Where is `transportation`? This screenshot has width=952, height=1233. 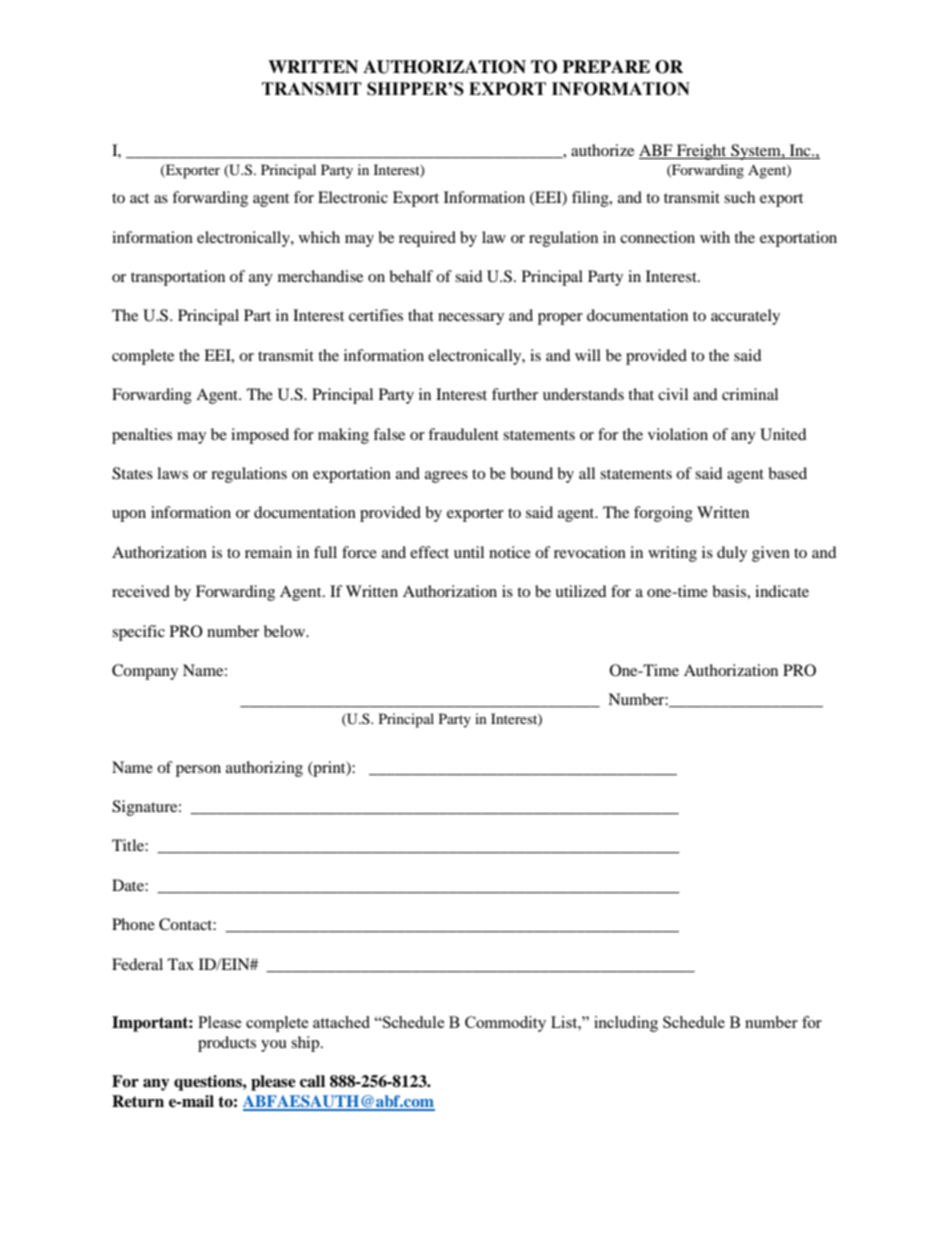 transportation is located at coordinates (178, 278).
